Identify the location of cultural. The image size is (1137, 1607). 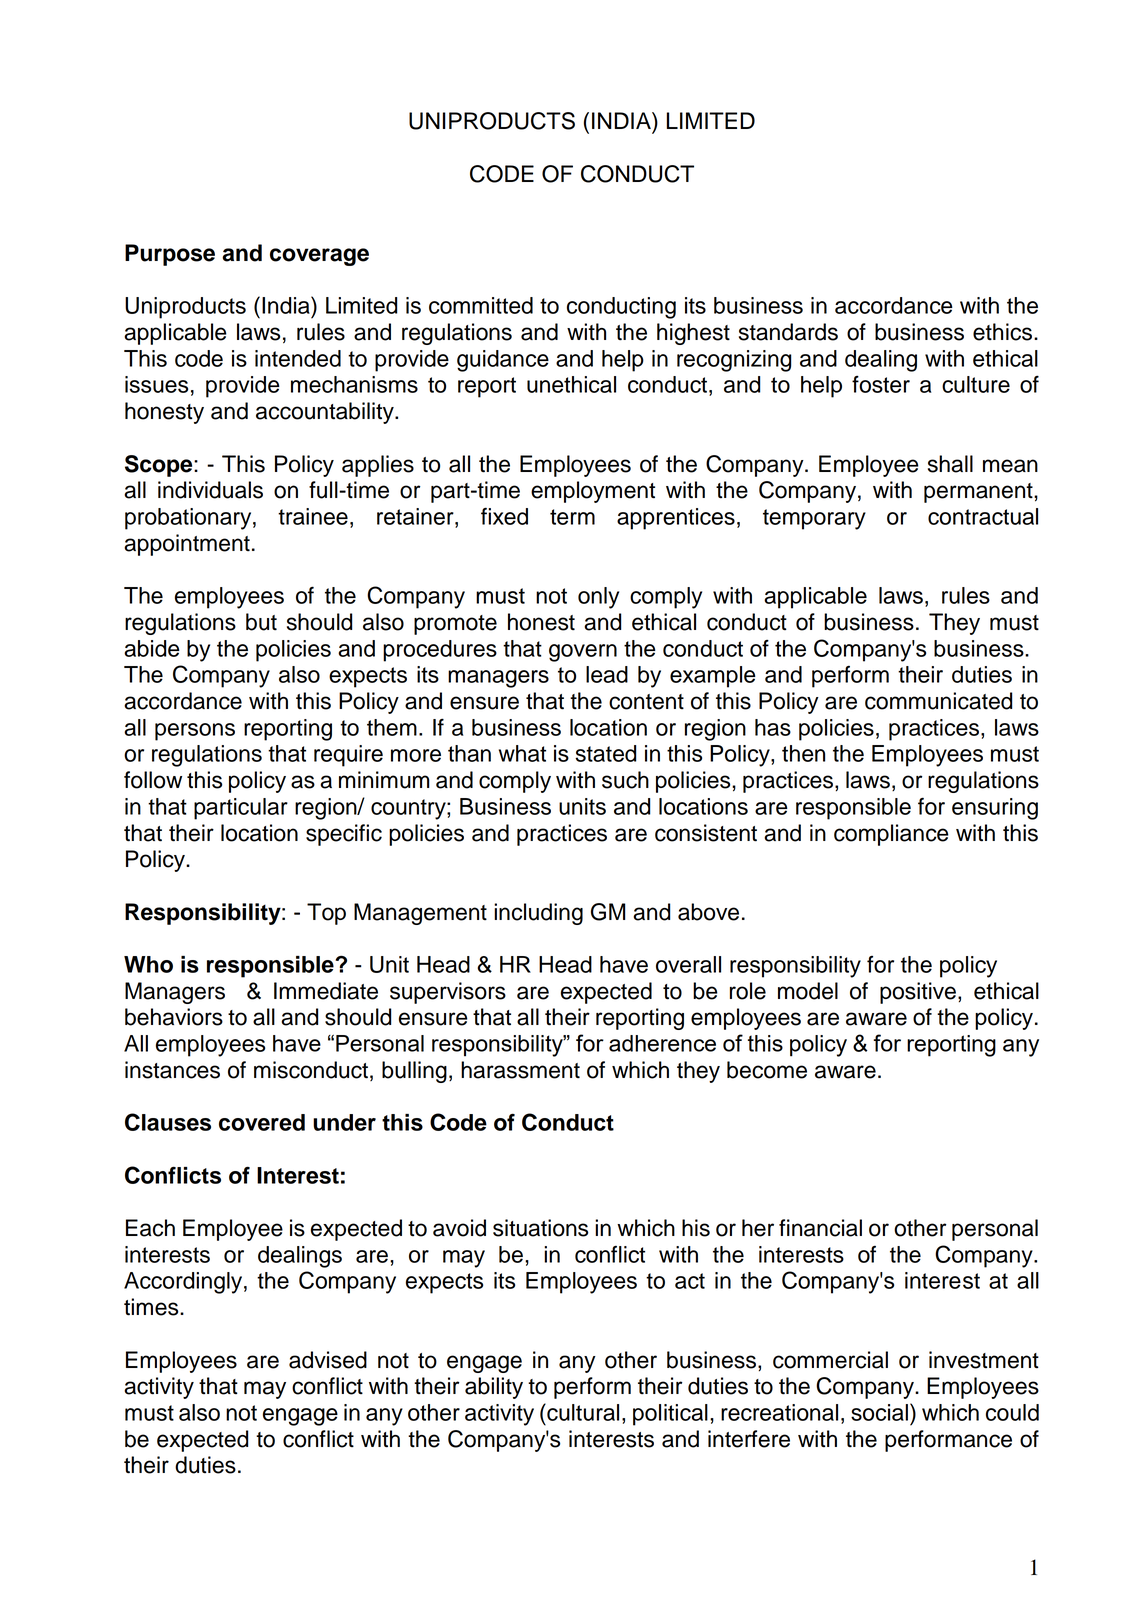
(582, 1412).
